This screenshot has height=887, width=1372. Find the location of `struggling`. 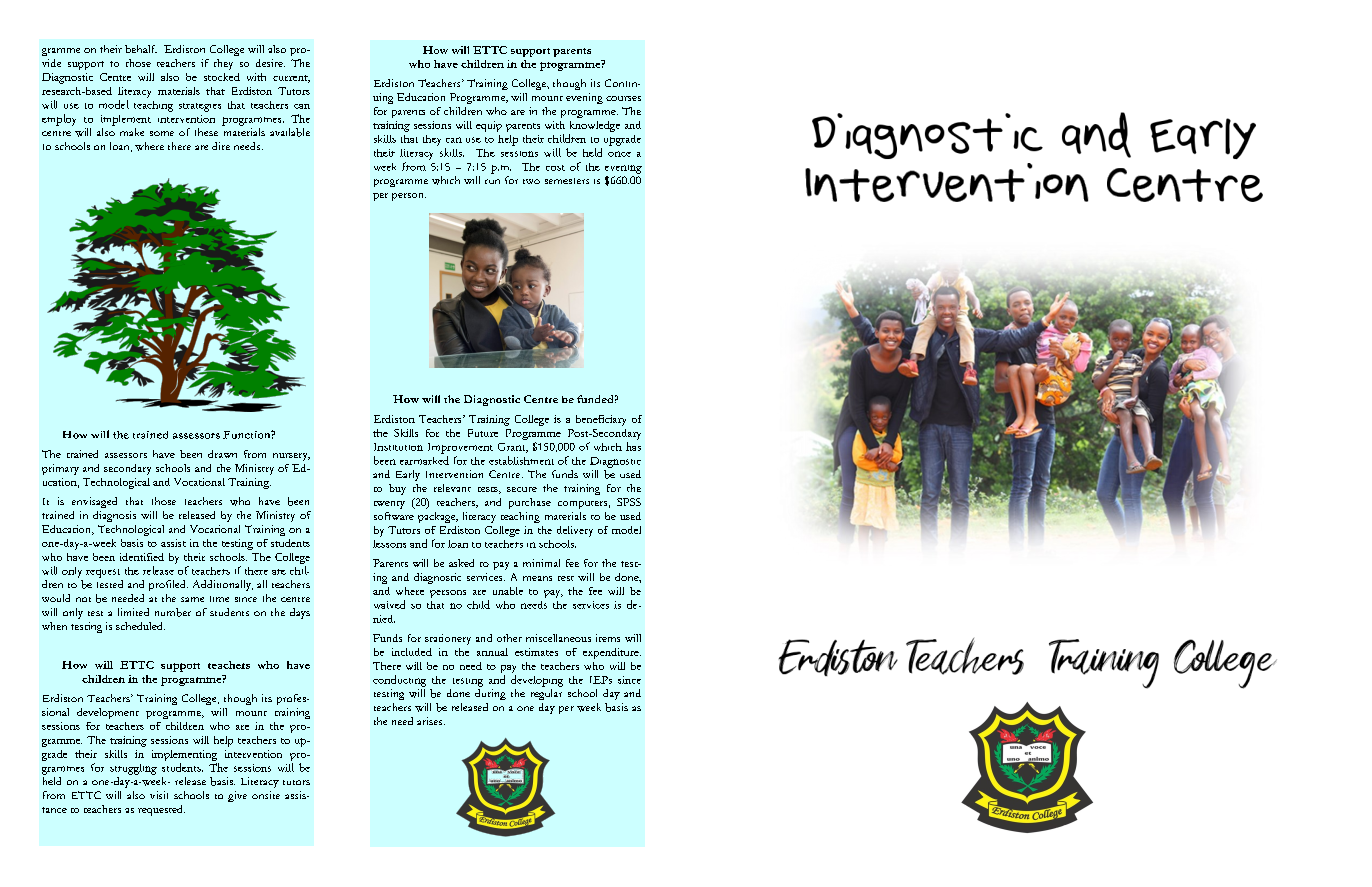

struggling is located at coordinates (133, 769).
